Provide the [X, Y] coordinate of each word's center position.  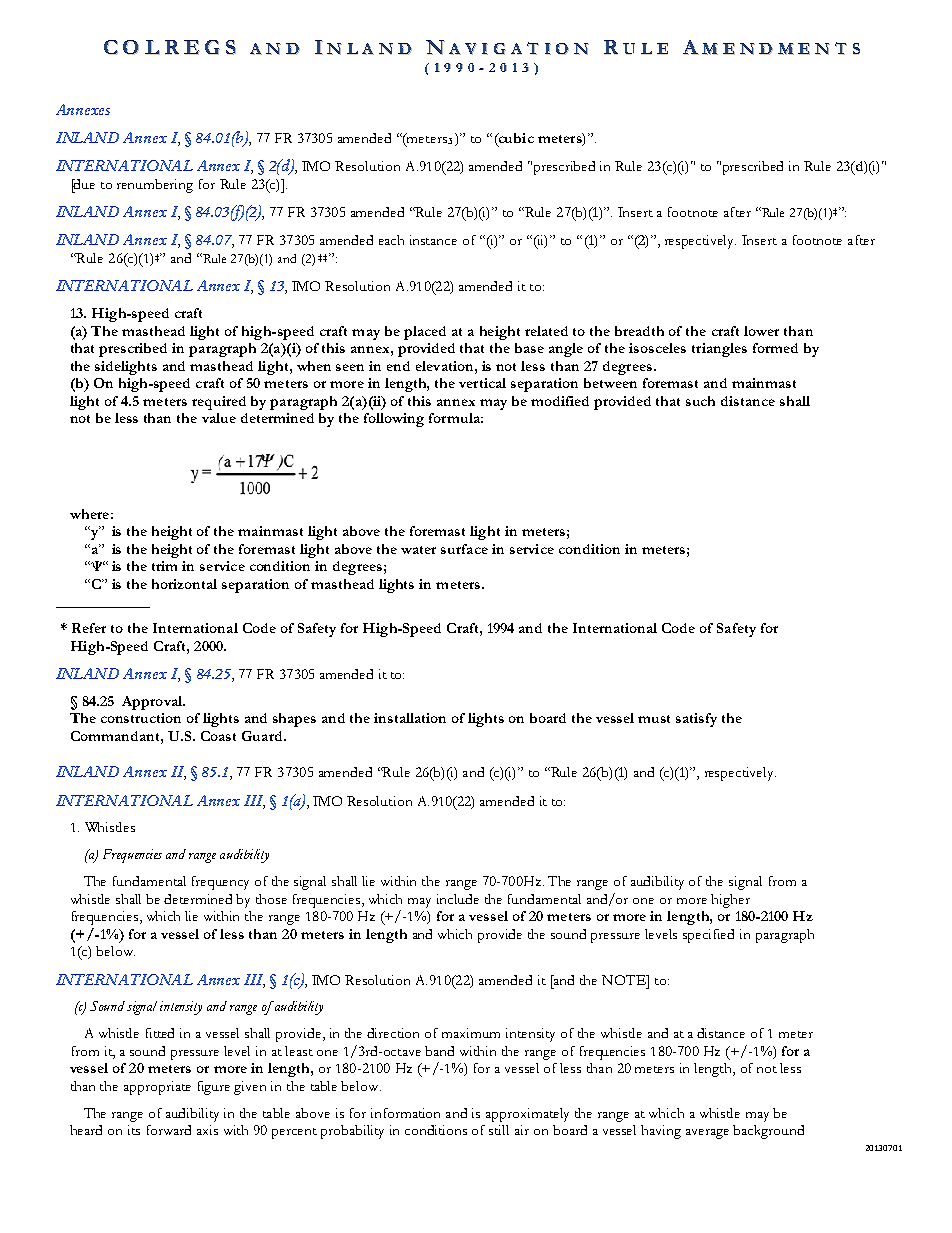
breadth [639, 331]
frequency [220, 883]
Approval [153, 703]
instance [433, 240]
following [394, 420]
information [405, 1113]
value [219, 418]
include [458, 899]
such [700, 401]
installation [410, 718]
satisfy [696, 720]
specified [708, 936]
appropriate [157, 1088]
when [314, 366]
